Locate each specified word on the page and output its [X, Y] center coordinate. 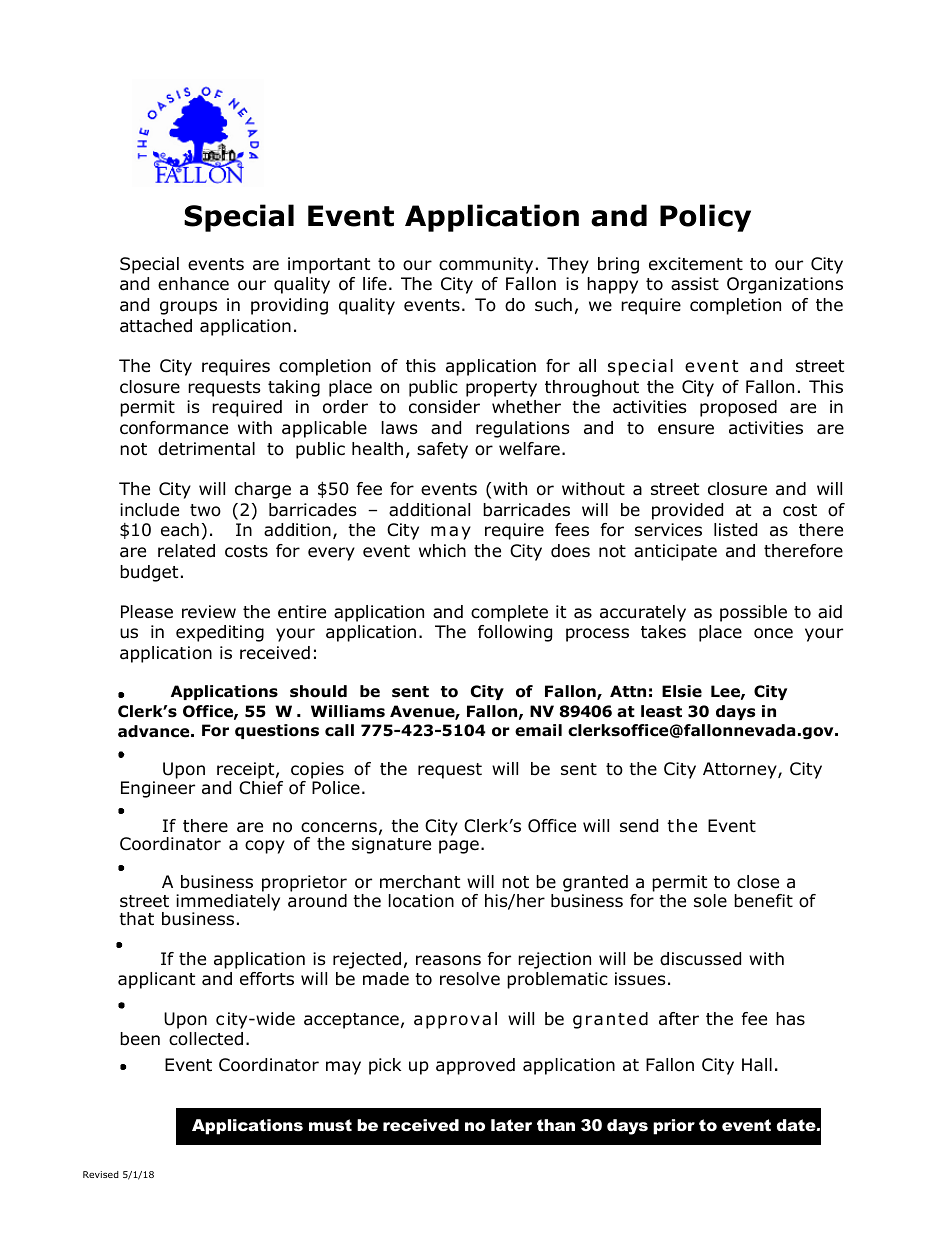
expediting [220, 633]
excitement [696, 264]
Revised [101, 1174]
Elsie [682, 691]
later [511, 1125]
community [486, 265]
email [538, 730]
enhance [193, 284]
